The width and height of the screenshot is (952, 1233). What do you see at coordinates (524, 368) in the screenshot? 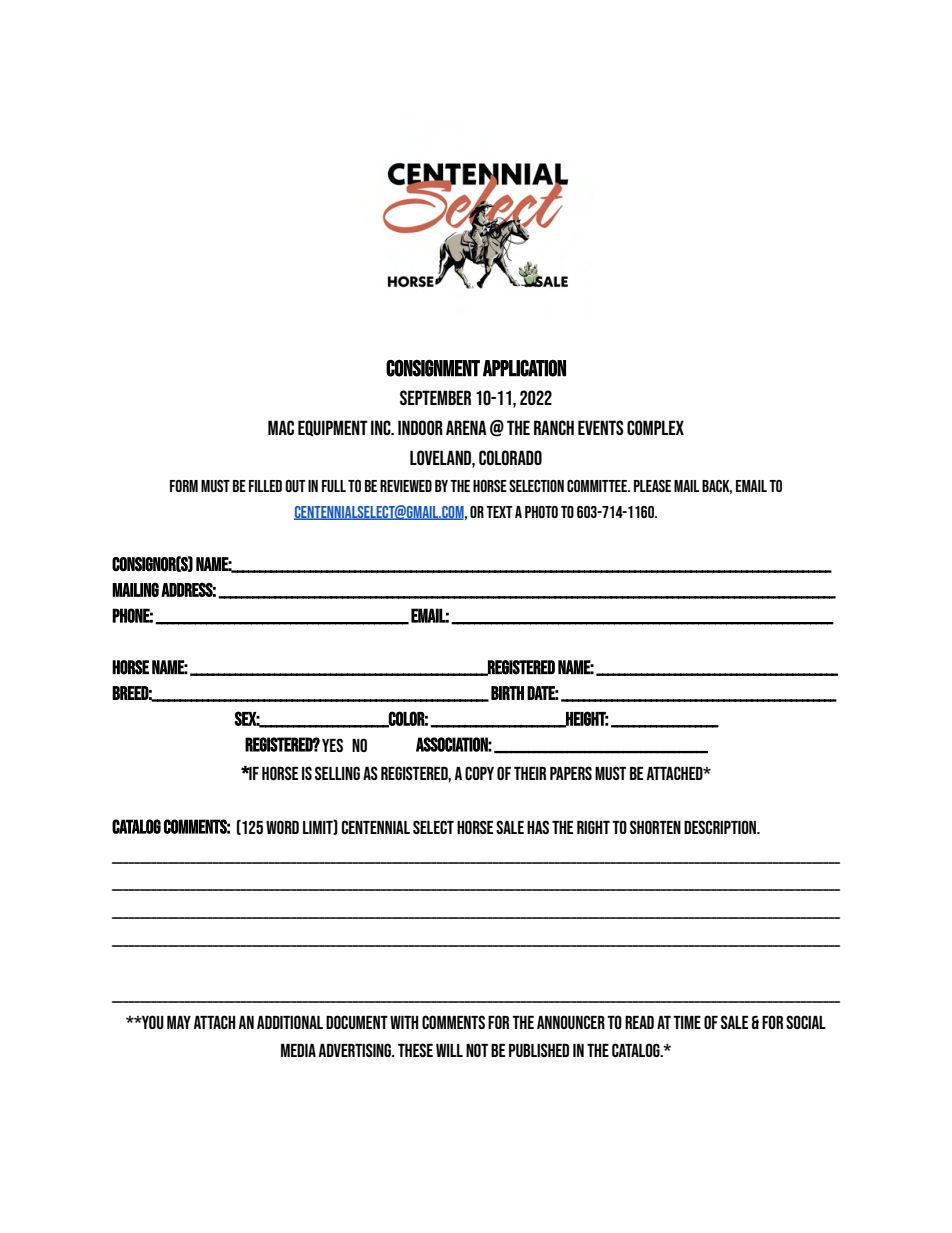
I see `Application` at bounding box center [524, 368].
